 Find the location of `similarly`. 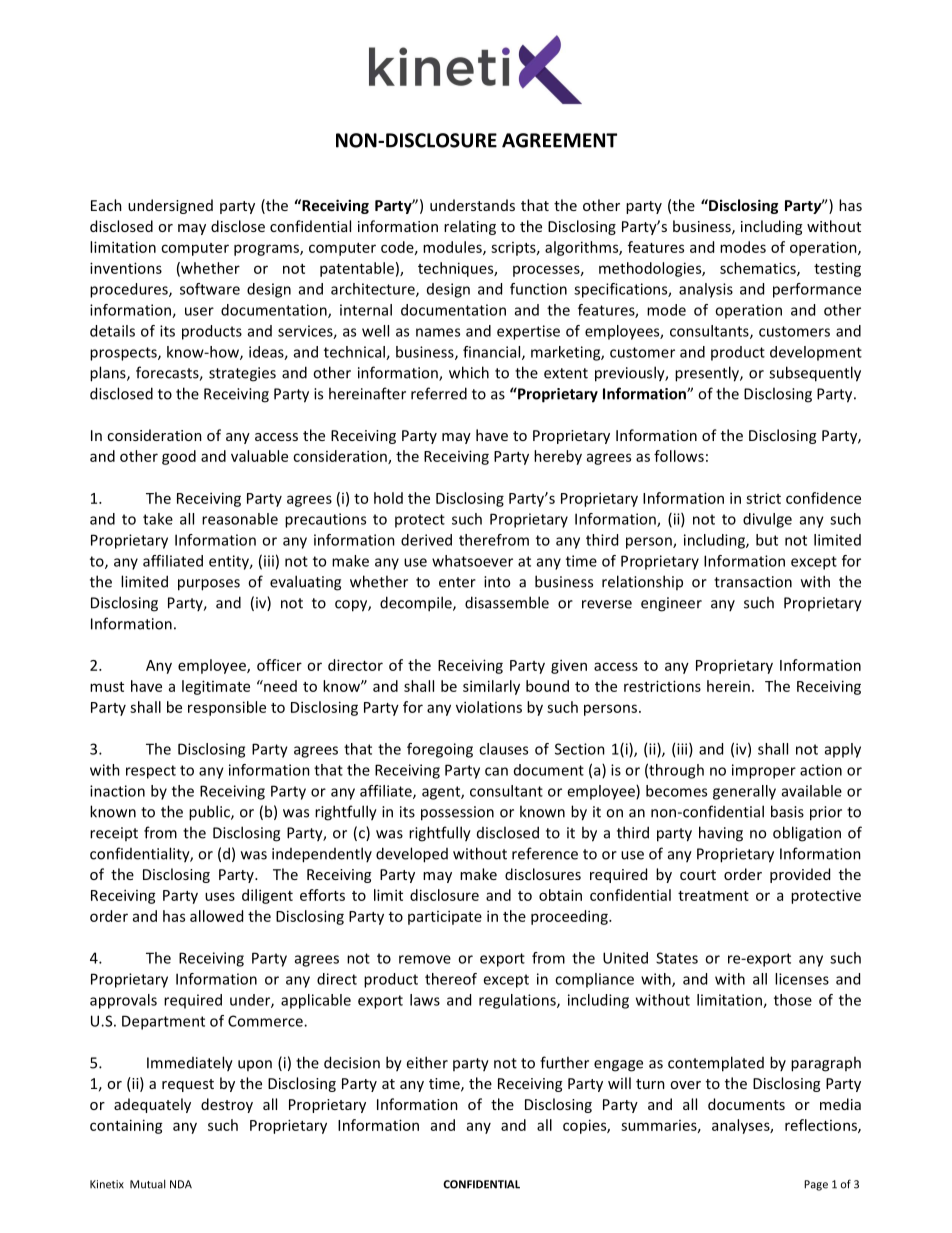

similarly is located at coordinates (491, 687).
